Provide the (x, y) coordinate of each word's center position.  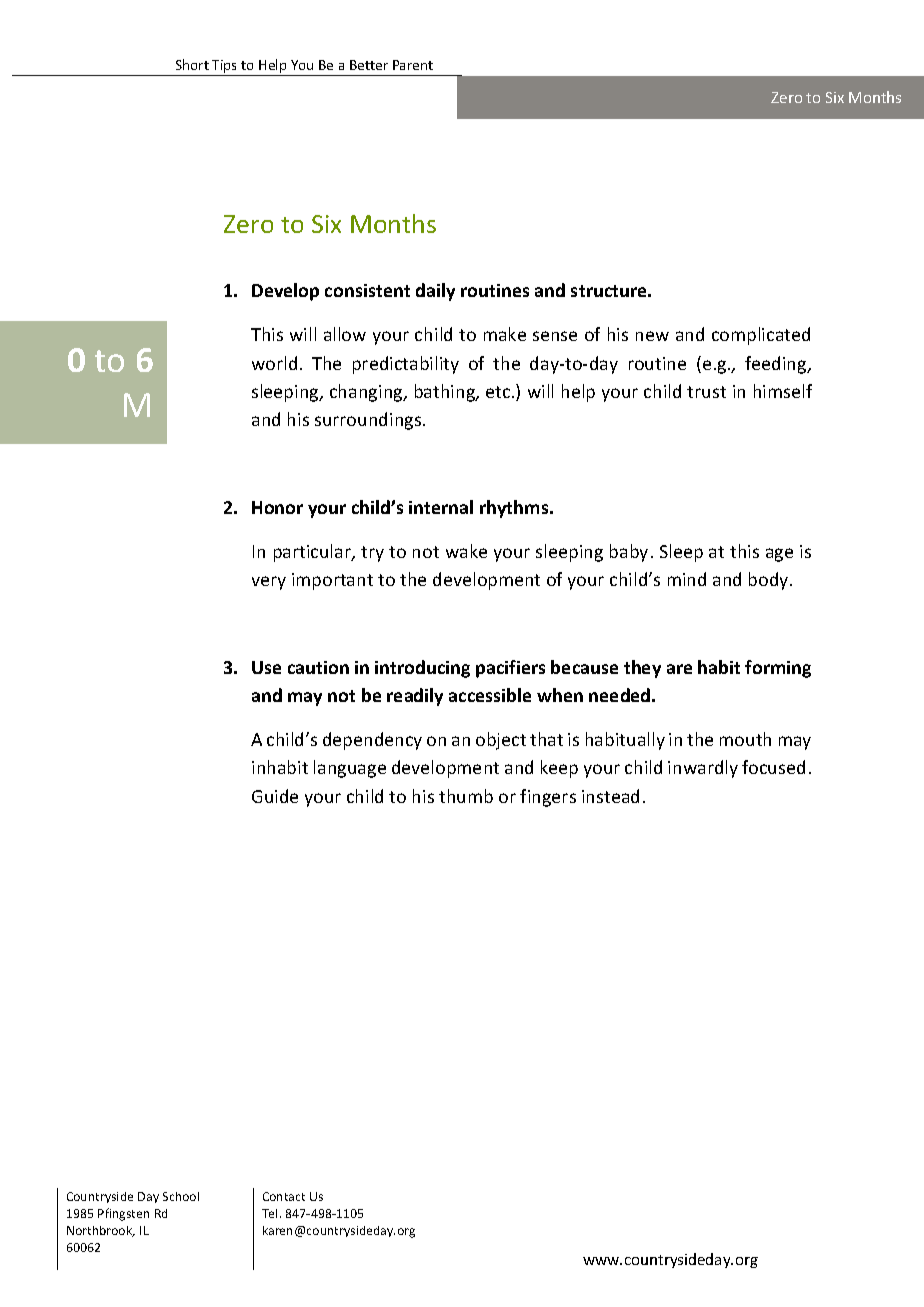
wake (466, 551)
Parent (413, 65)
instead (610, 796)
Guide (275, 796)
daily (435, 292)
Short (192, 64)
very (269, 583)
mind (687, 579)
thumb (466, 796)
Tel (269, 1213)
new (652, 336)
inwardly (703, 769)
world (274, 363)
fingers (548, 798)
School (181, 1196)
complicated (761, 336)
